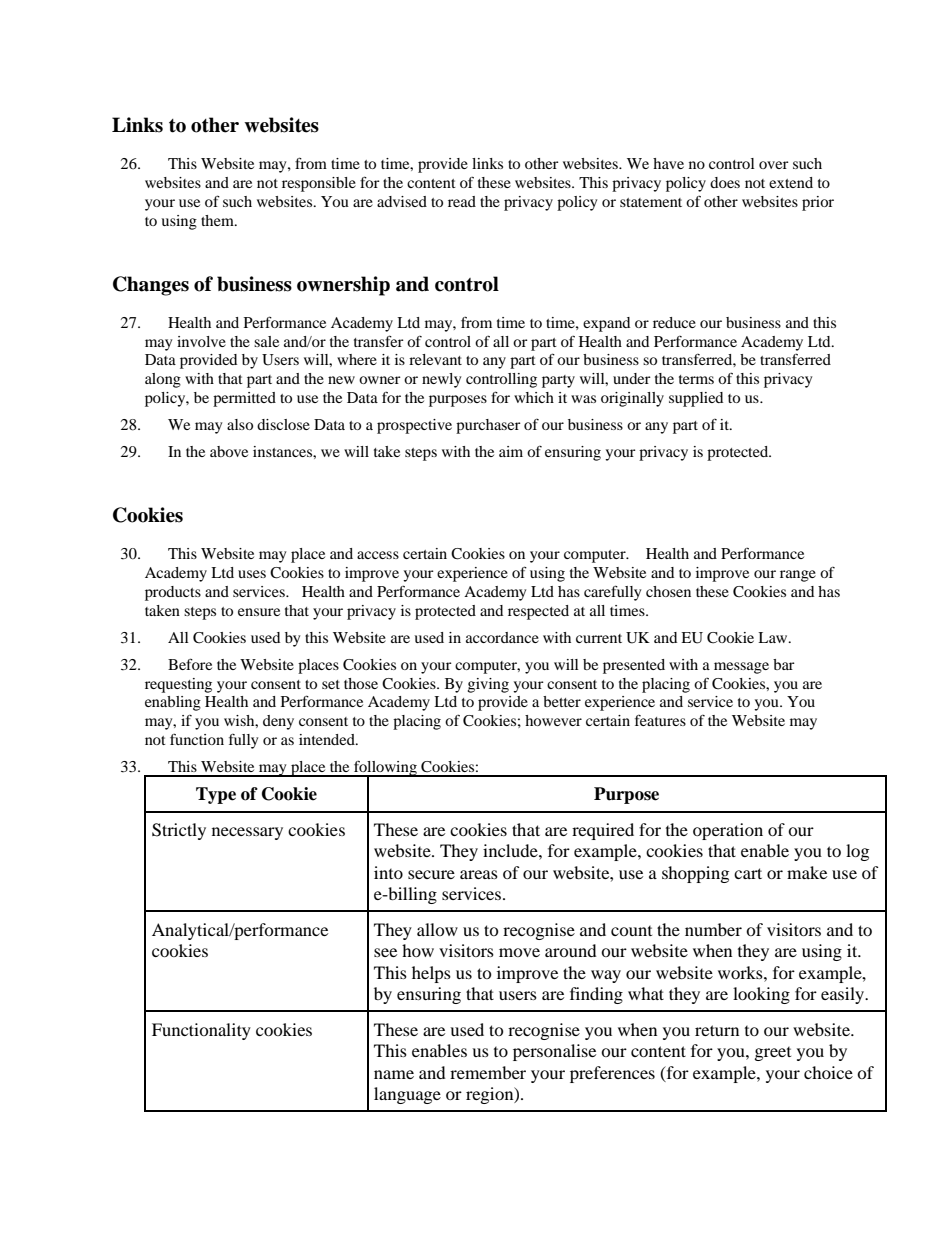 This image has width=952, height=1233. I want to click on above, so click(229, 451).
